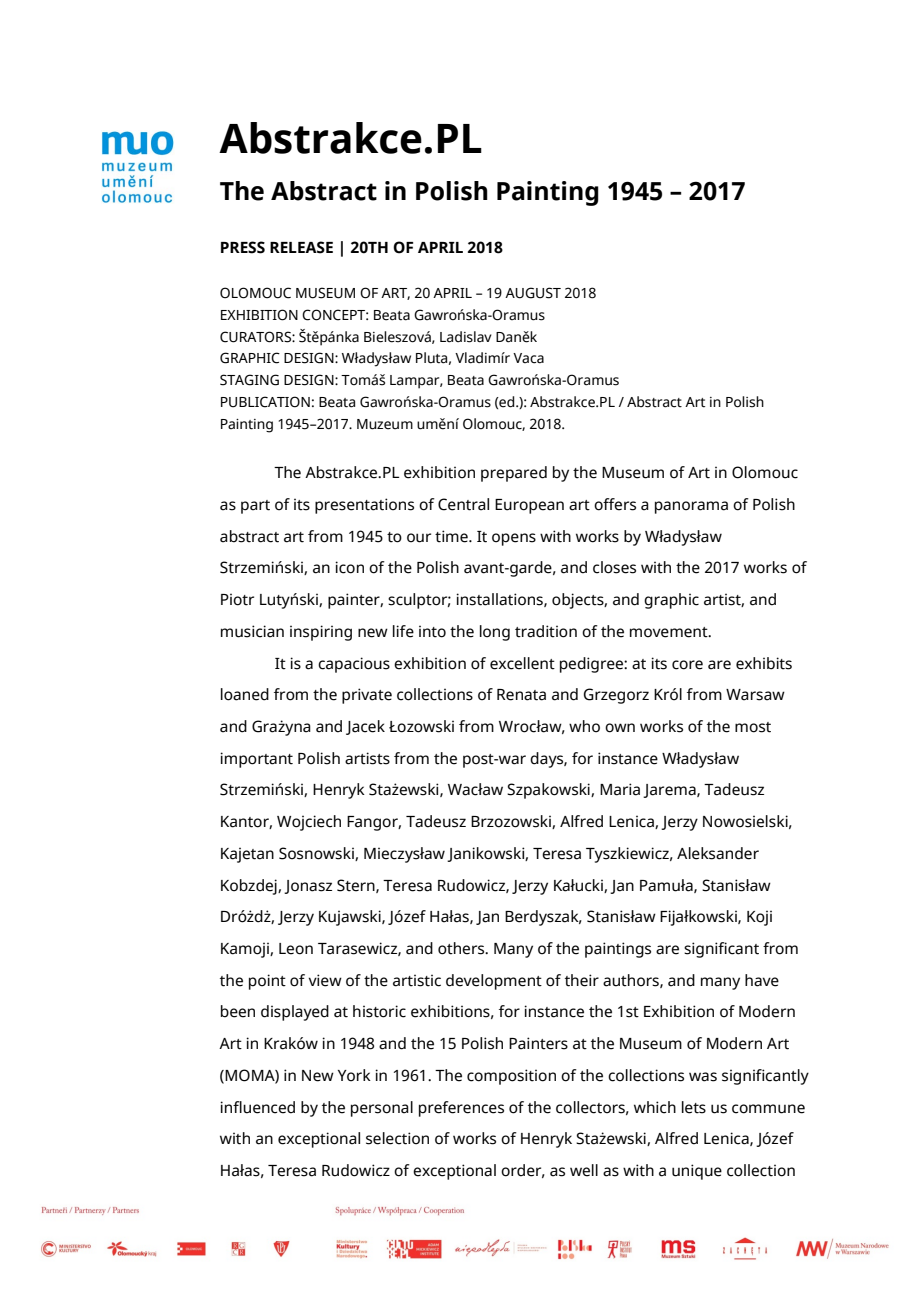  What do you see at coordinates (301, 247) in the page?
I see `RELEASE` at bounding box center [301, 247].
